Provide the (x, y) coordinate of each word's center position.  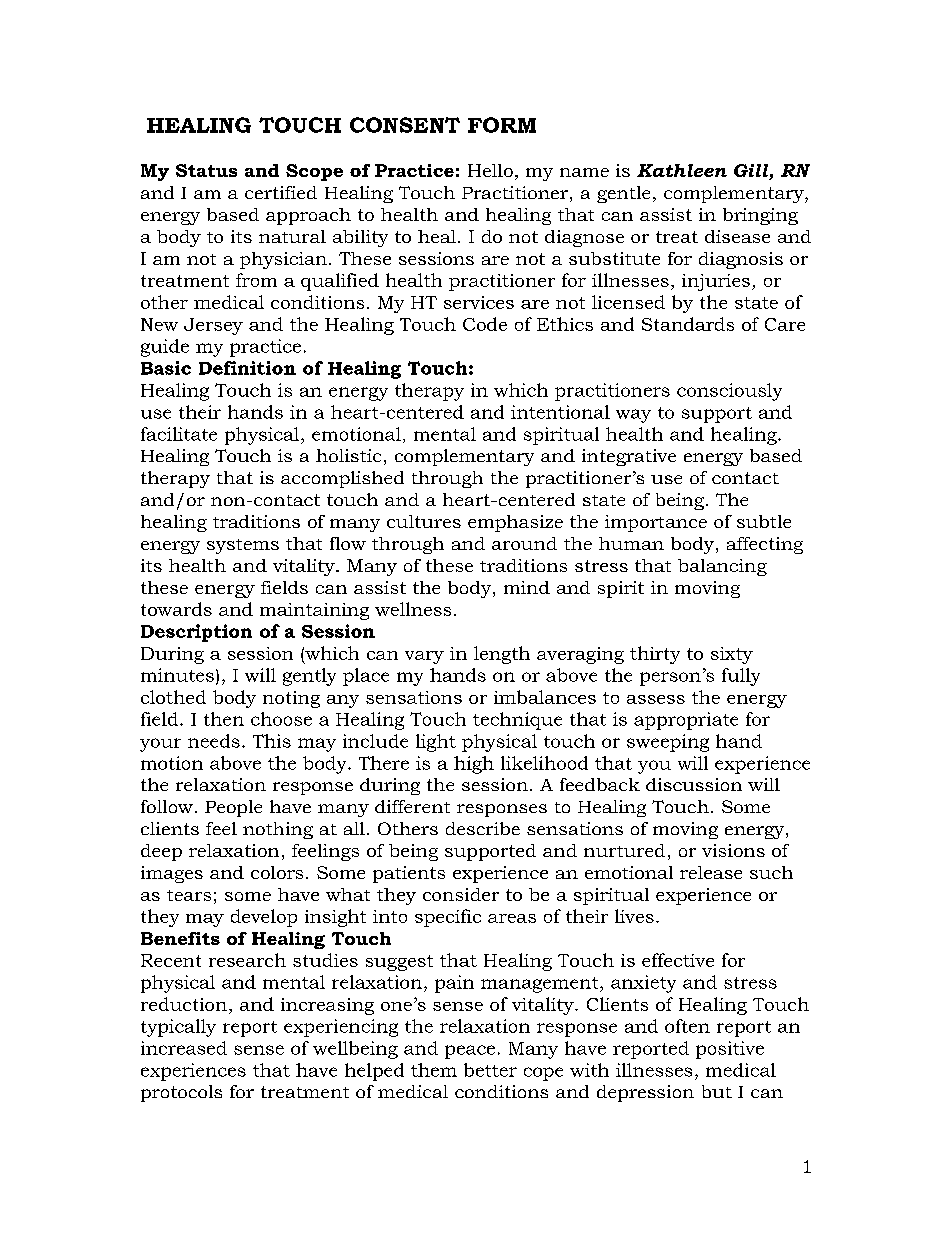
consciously (729, 392)
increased (184, 1048)
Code (485, 324)
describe (483, 828)
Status (206, 170)
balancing (722, 567)
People (233, 808)
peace (470, 1052)
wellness (413, 609)
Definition (247, 368)
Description (196, 633)
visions (733, 850)
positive (730, 1050)
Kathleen (682, 170)
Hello (490, 170)
